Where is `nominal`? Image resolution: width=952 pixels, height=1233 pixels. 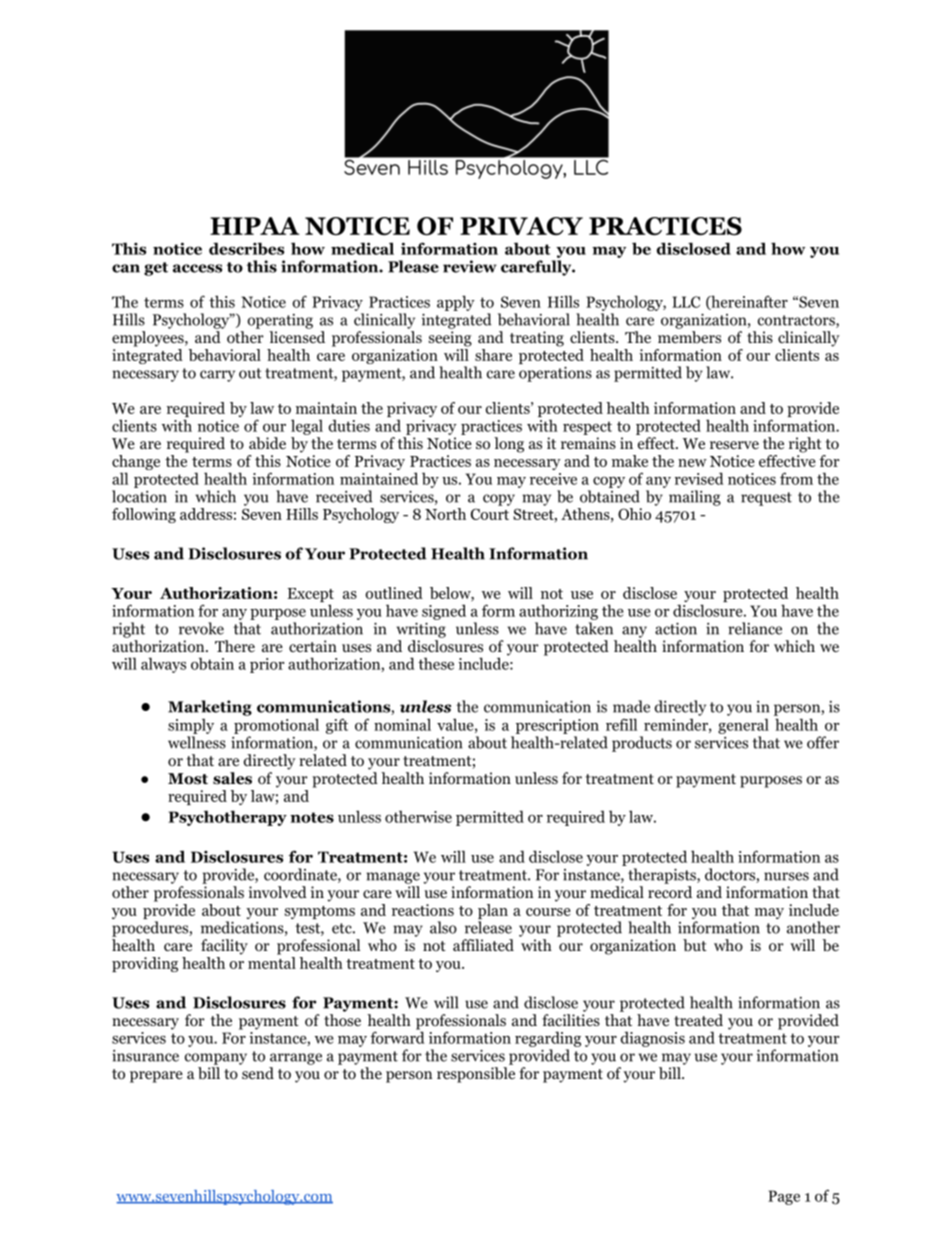 nominal is located at coordinates (402, 724).
